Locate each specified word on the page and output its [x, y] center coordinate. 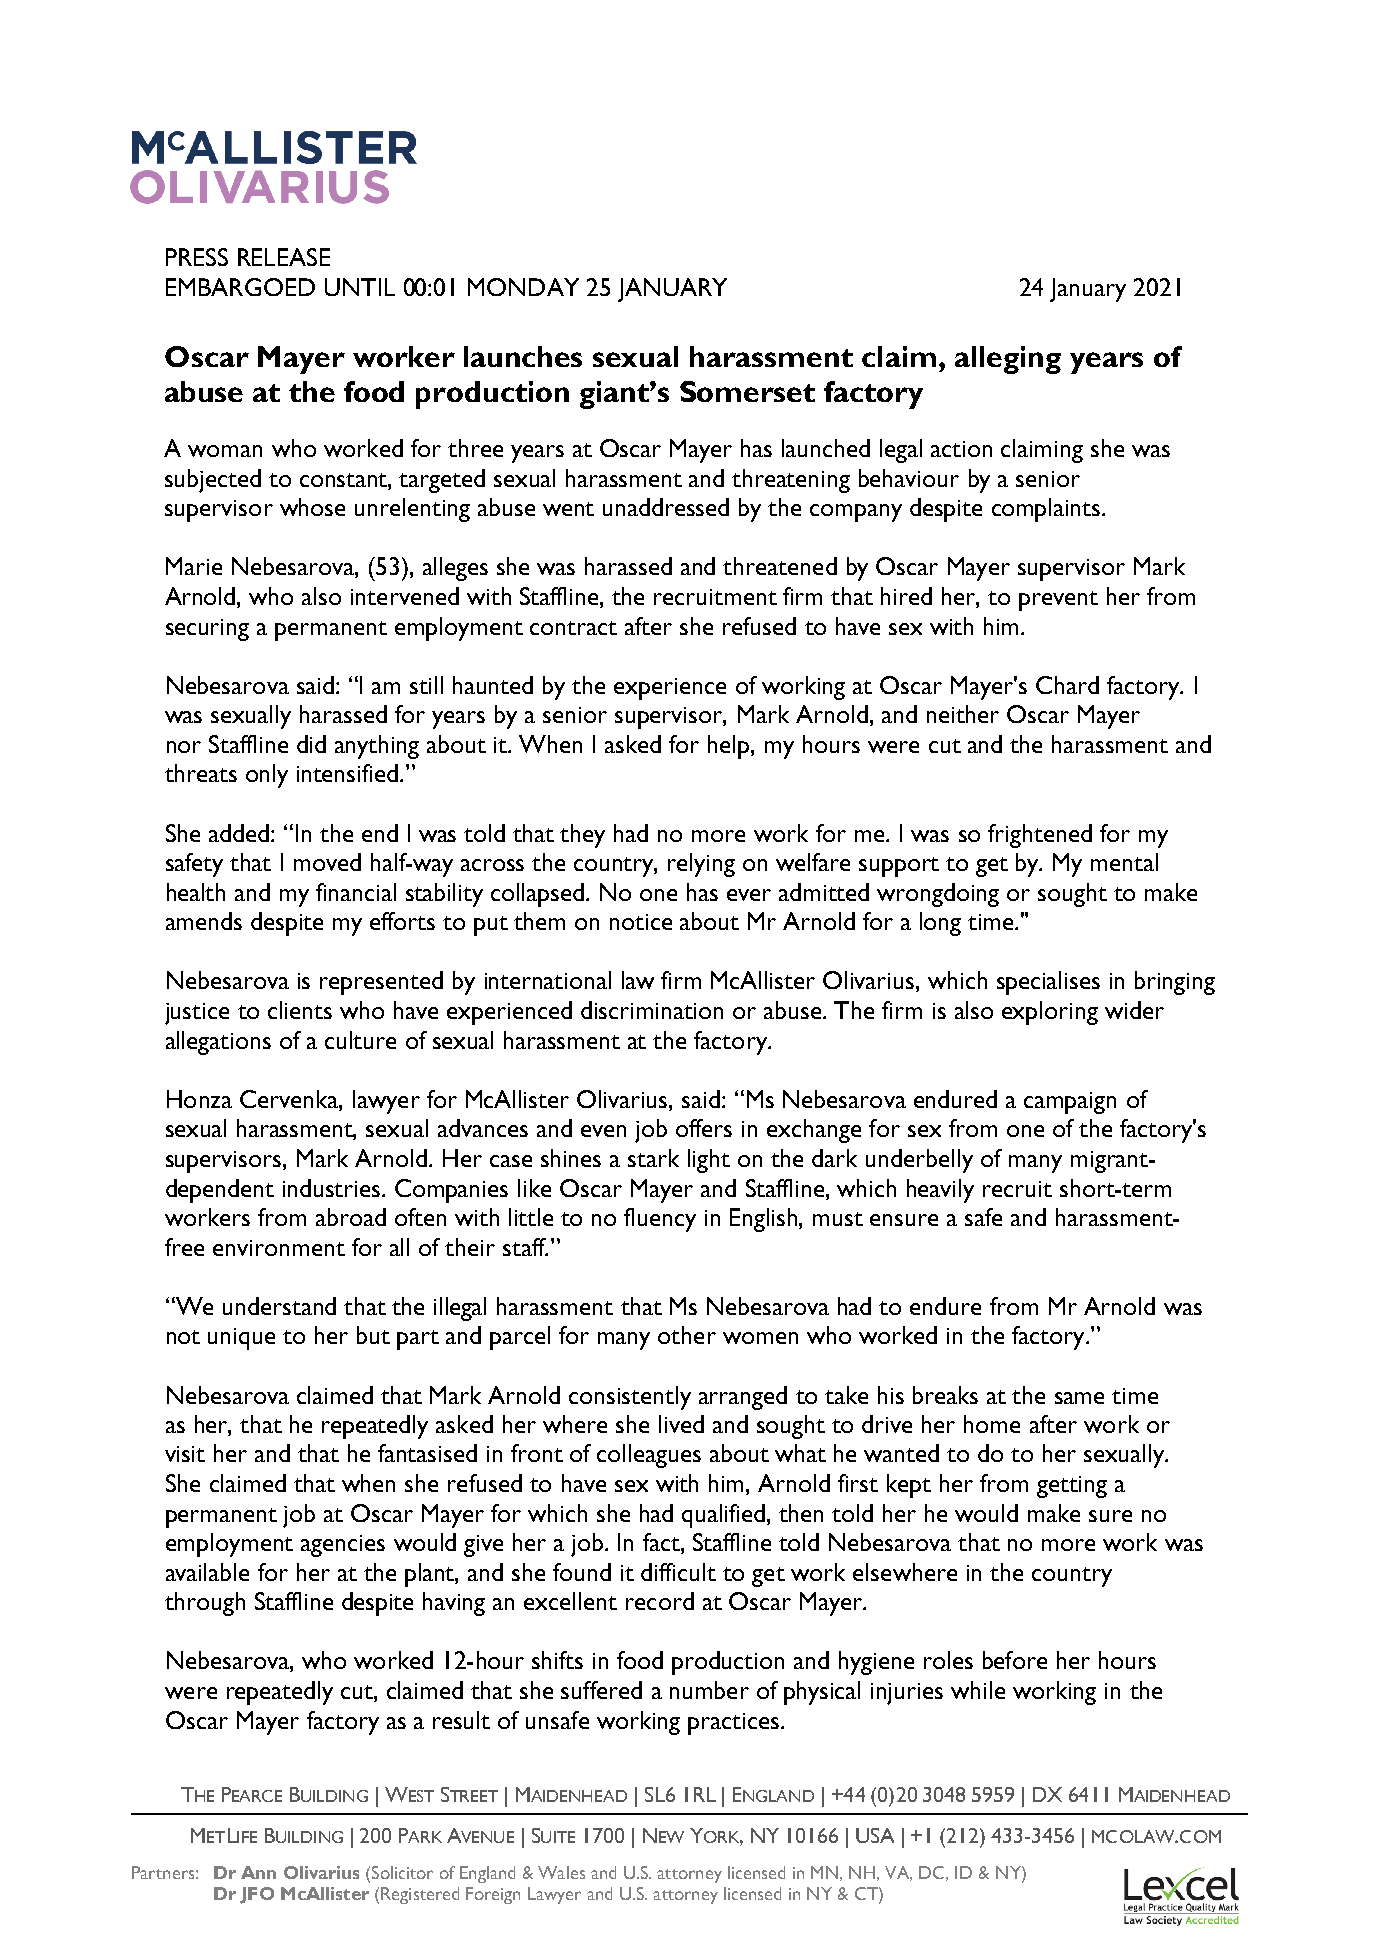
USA [875, 1835]
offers [704, 1128]
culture [360, 1040]
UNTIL [360, 287]
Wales [561, 1872]
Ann [258, 1872]
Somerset [747, 391]
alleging [1008, 360]
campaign [1070, 1103]
